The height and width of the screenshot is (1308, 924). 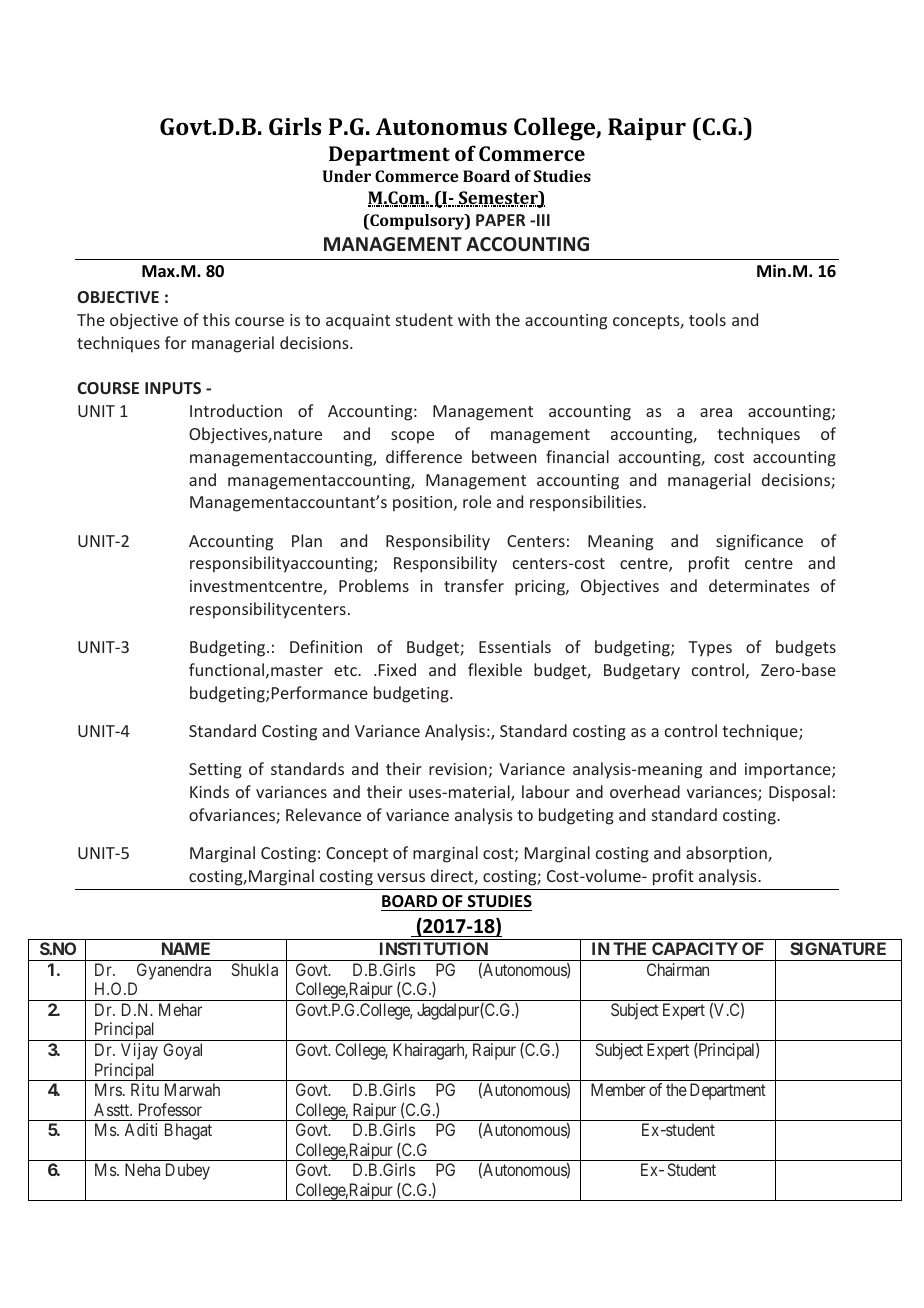 I want to click on Member, so click(x=618, y=1089).
